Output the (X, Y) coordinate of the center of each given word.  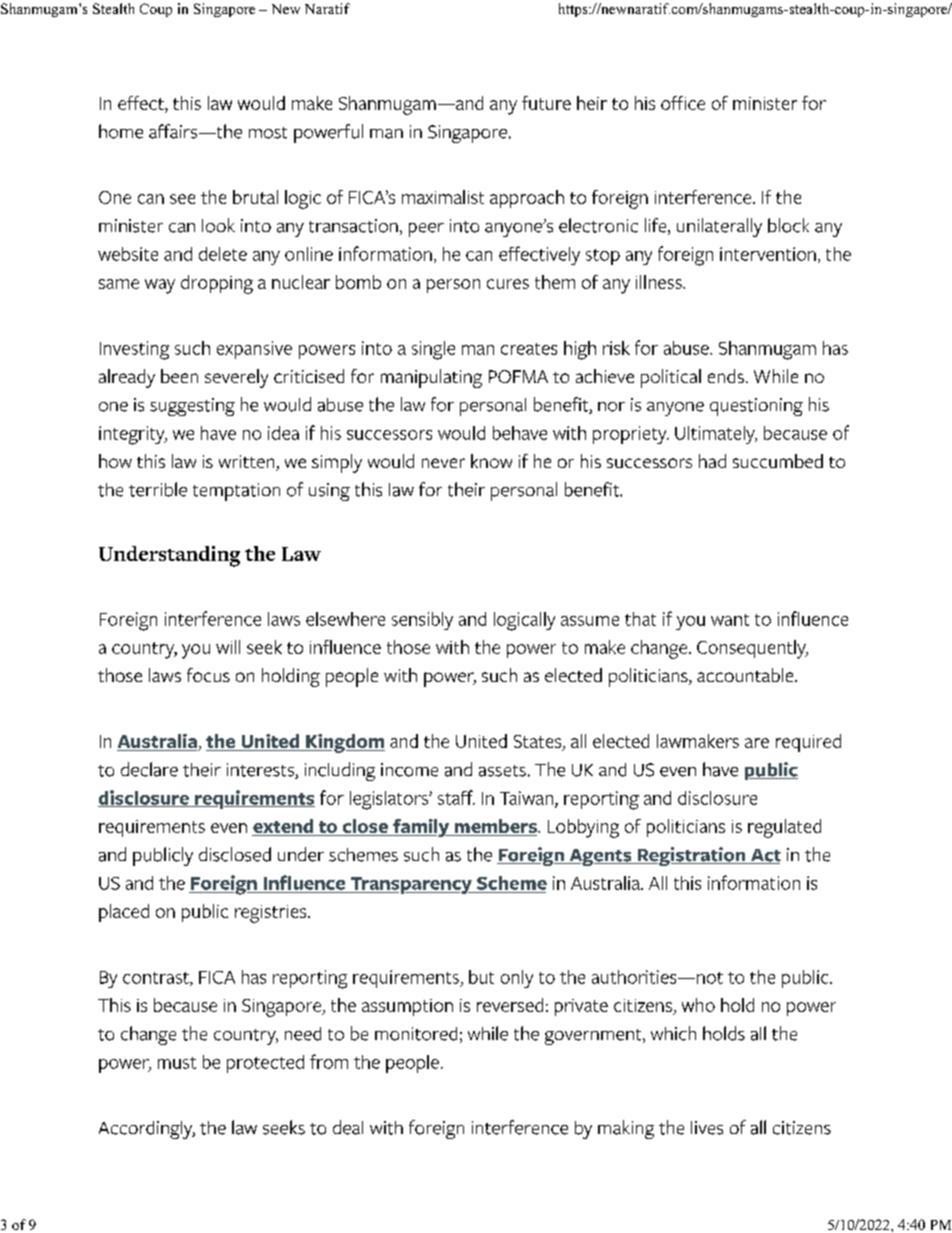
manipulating (431, 378)
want (730, 620)
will (228, 647)
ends (726, 376)
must (177, 1063)
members (496, 827)
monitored (416, 1034)
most (268, 133)
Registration (691, 856)
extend (284, 827)
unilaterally (719, 227)
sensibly (422, 621)
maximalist (443, 197)
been (179, 376)
